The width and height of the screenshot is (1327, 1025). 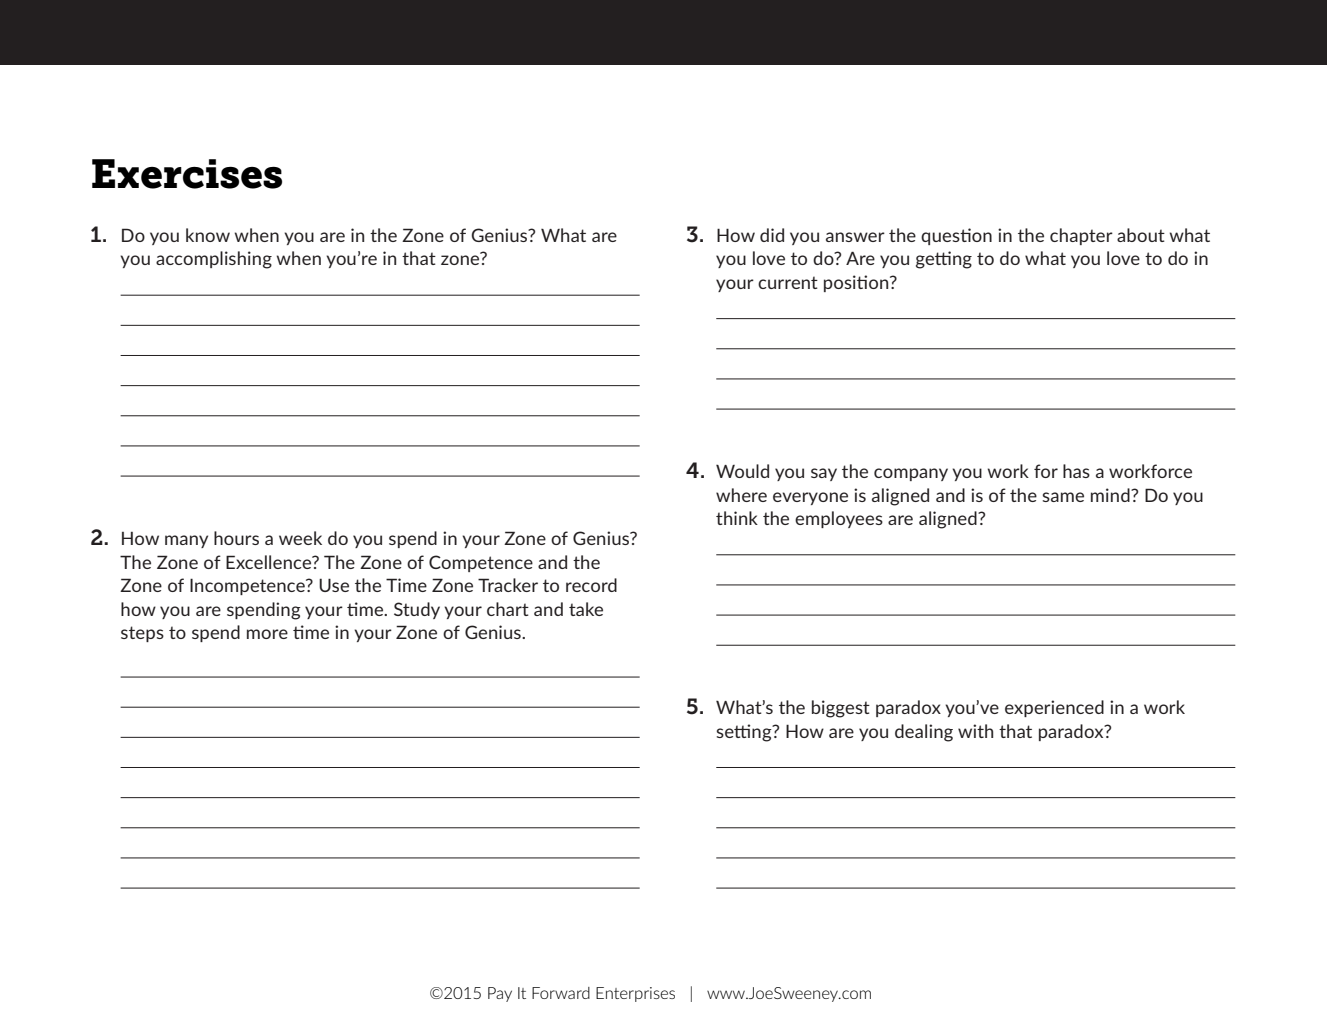 What do you see at coordinates (1063, 497) in the screenshot?
I see `same` at bounding box center [1063, 497].
